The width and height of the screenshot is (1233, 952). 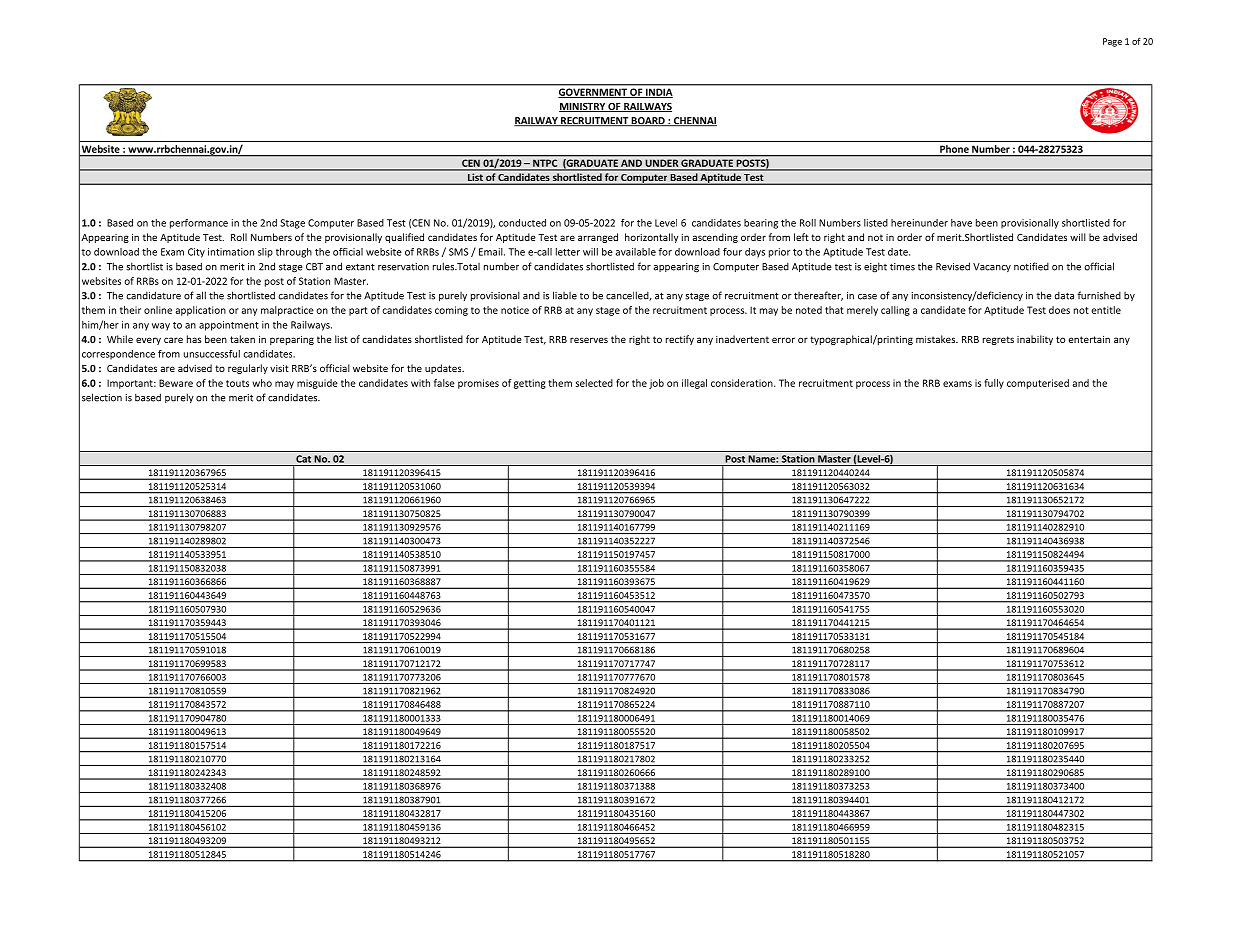 I want to click on INDIA, so click(x=658, y=93).
